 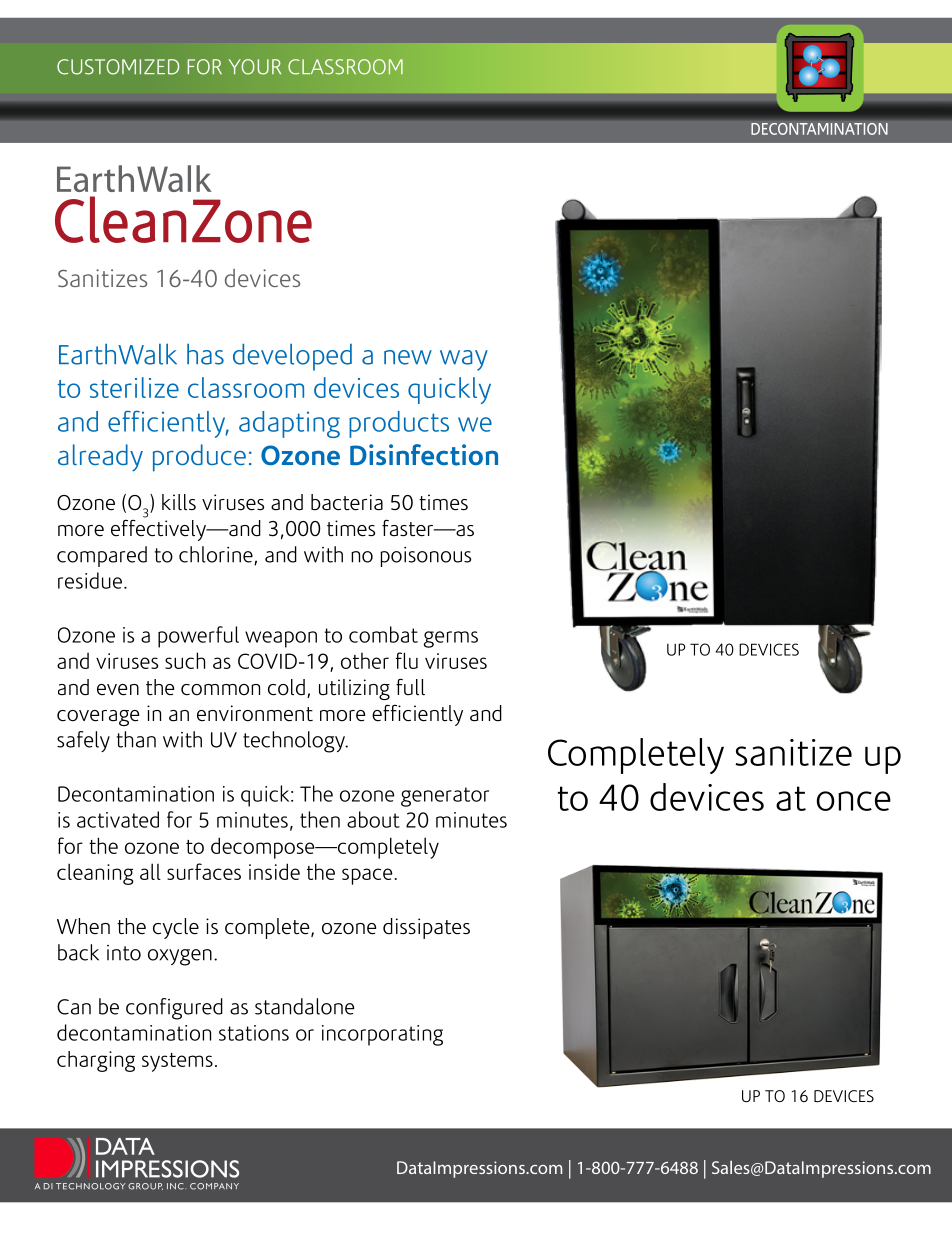 I want to click on dissipates, so click(x=426, y=928).
